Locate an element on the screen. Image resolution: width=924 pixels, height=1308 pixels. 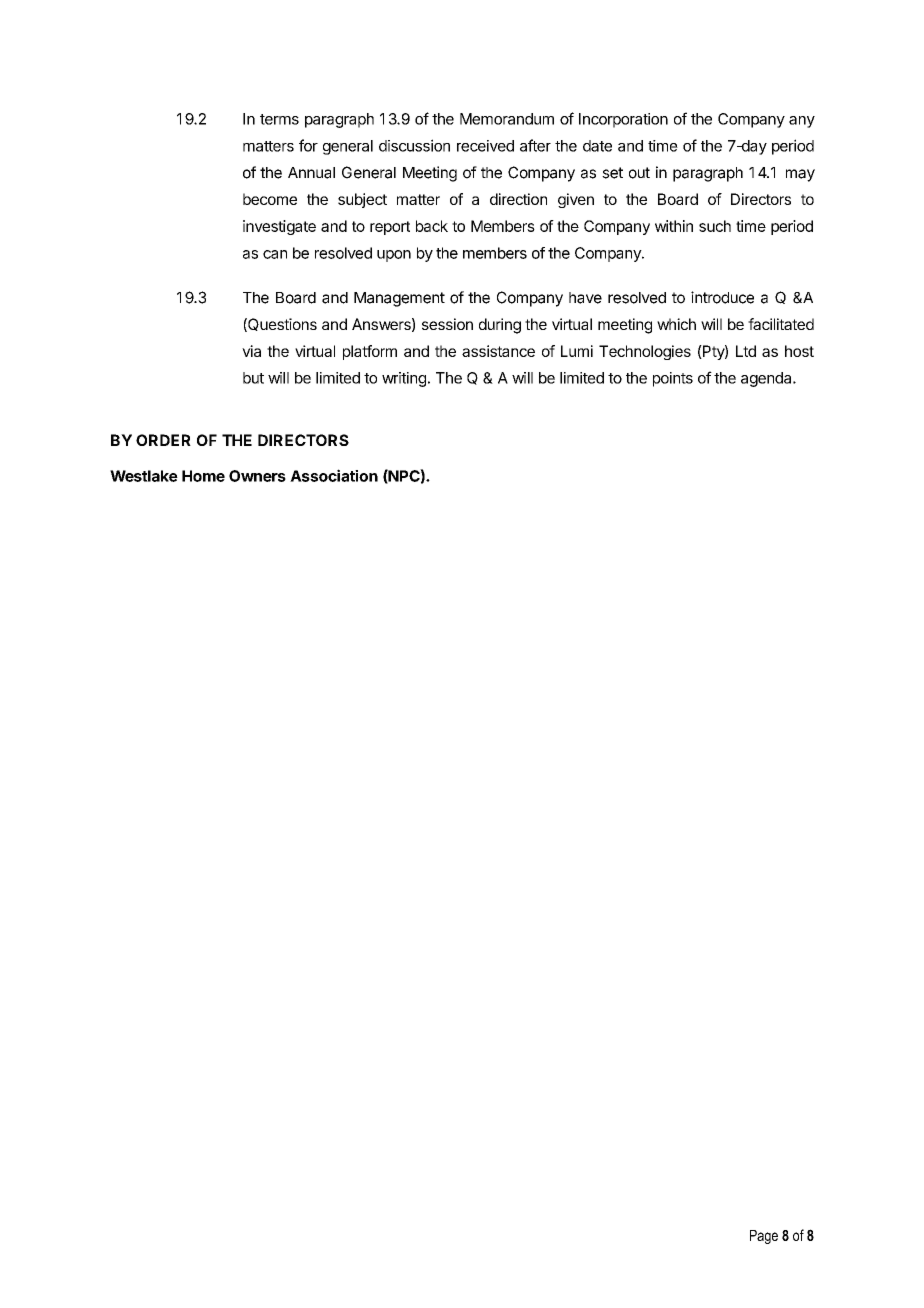
may is located at coordinates (800, 175).
